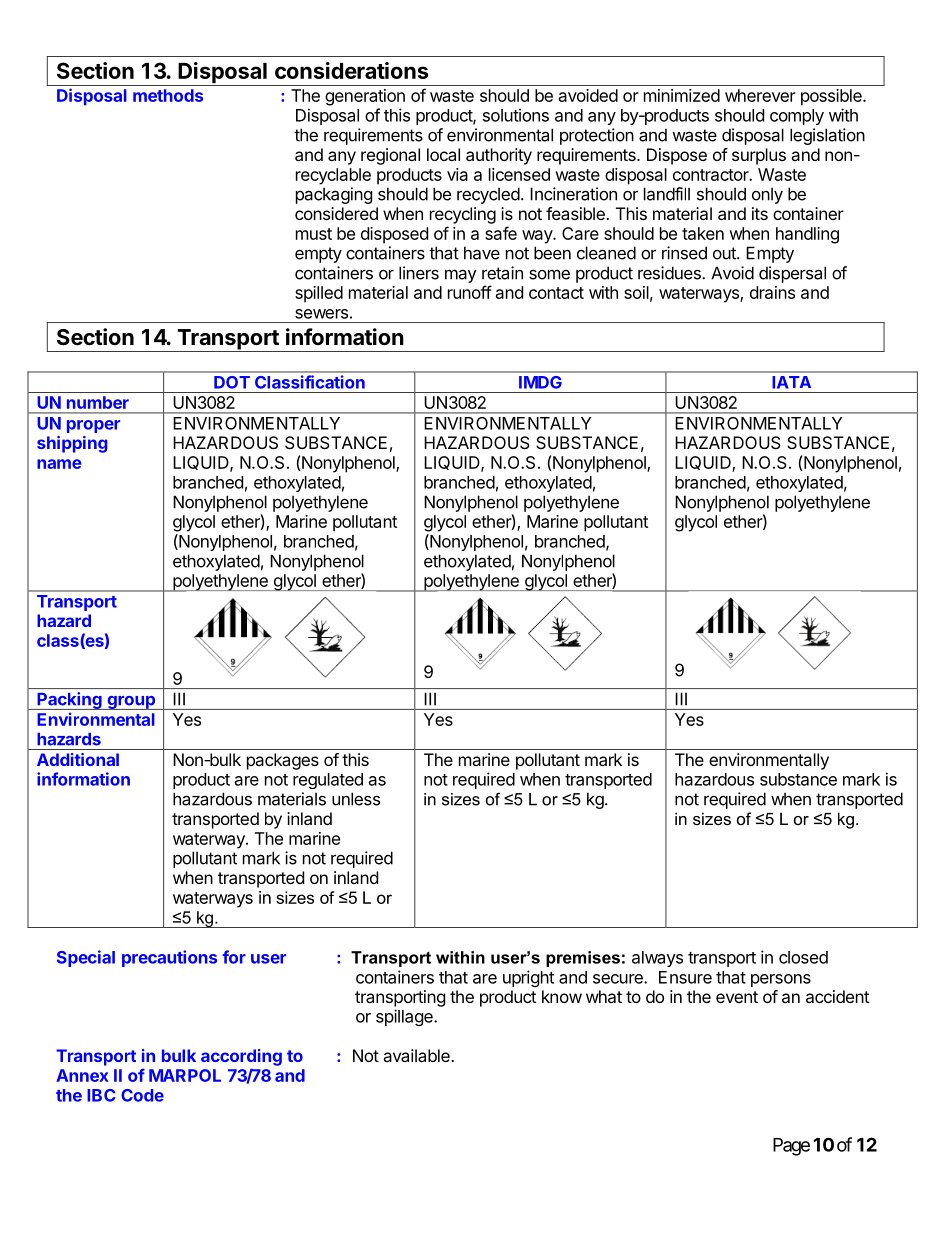  I want to click on closed, so click(803, 957).
